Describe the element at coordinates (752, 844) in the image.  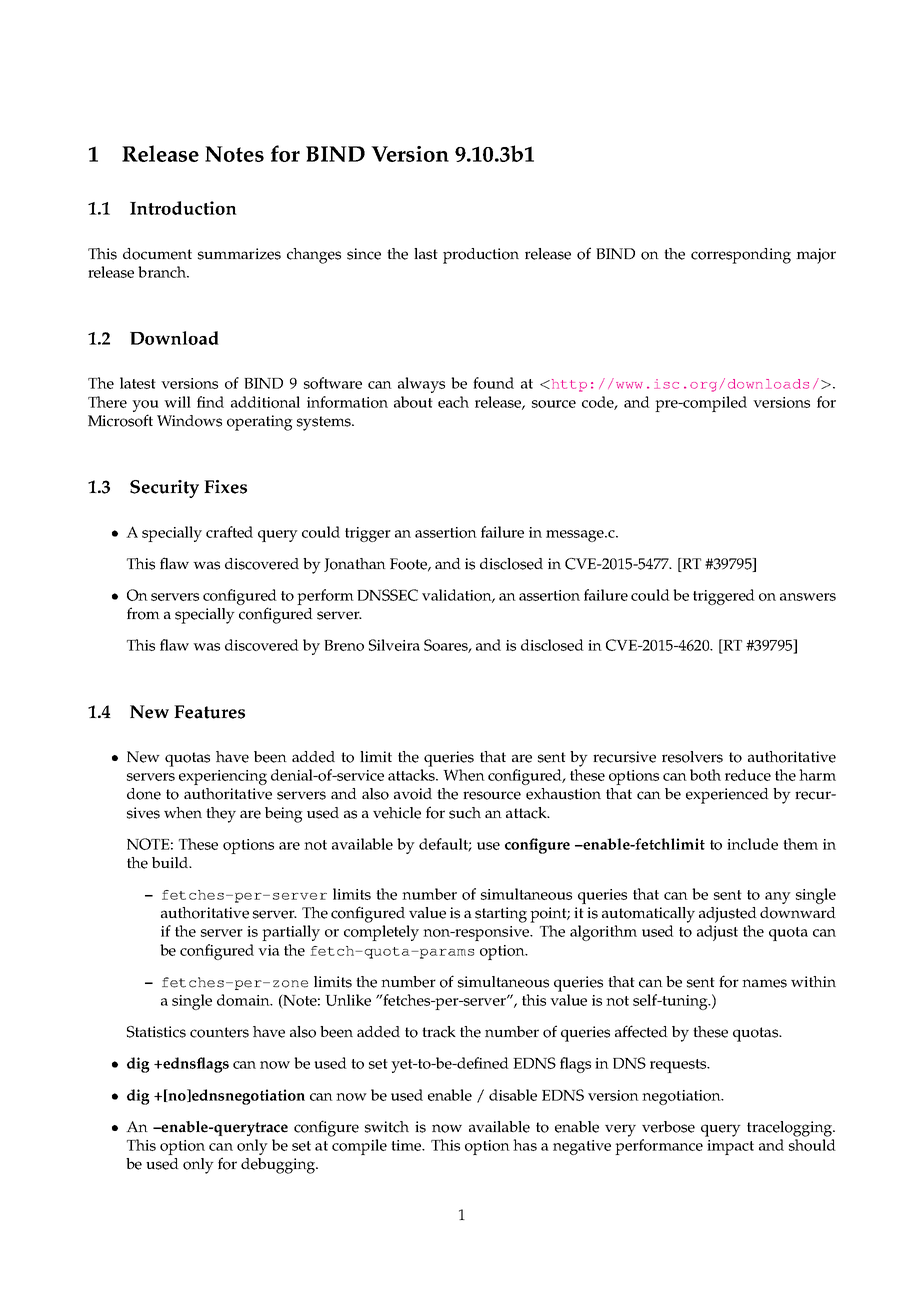
I see `include` at that location.
